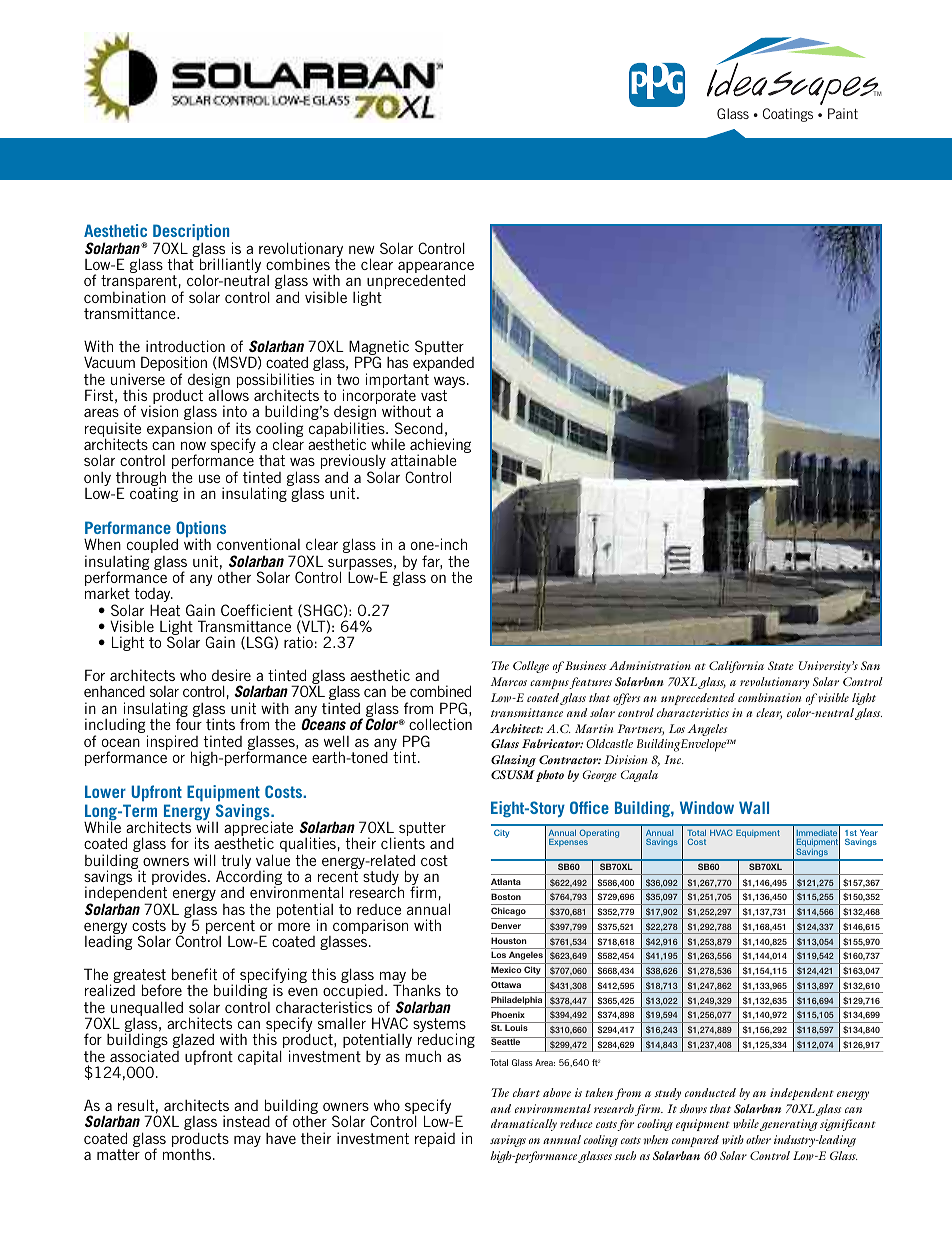 This image has width=952, height=1233. I want to click on Description, so click(191, 234).
